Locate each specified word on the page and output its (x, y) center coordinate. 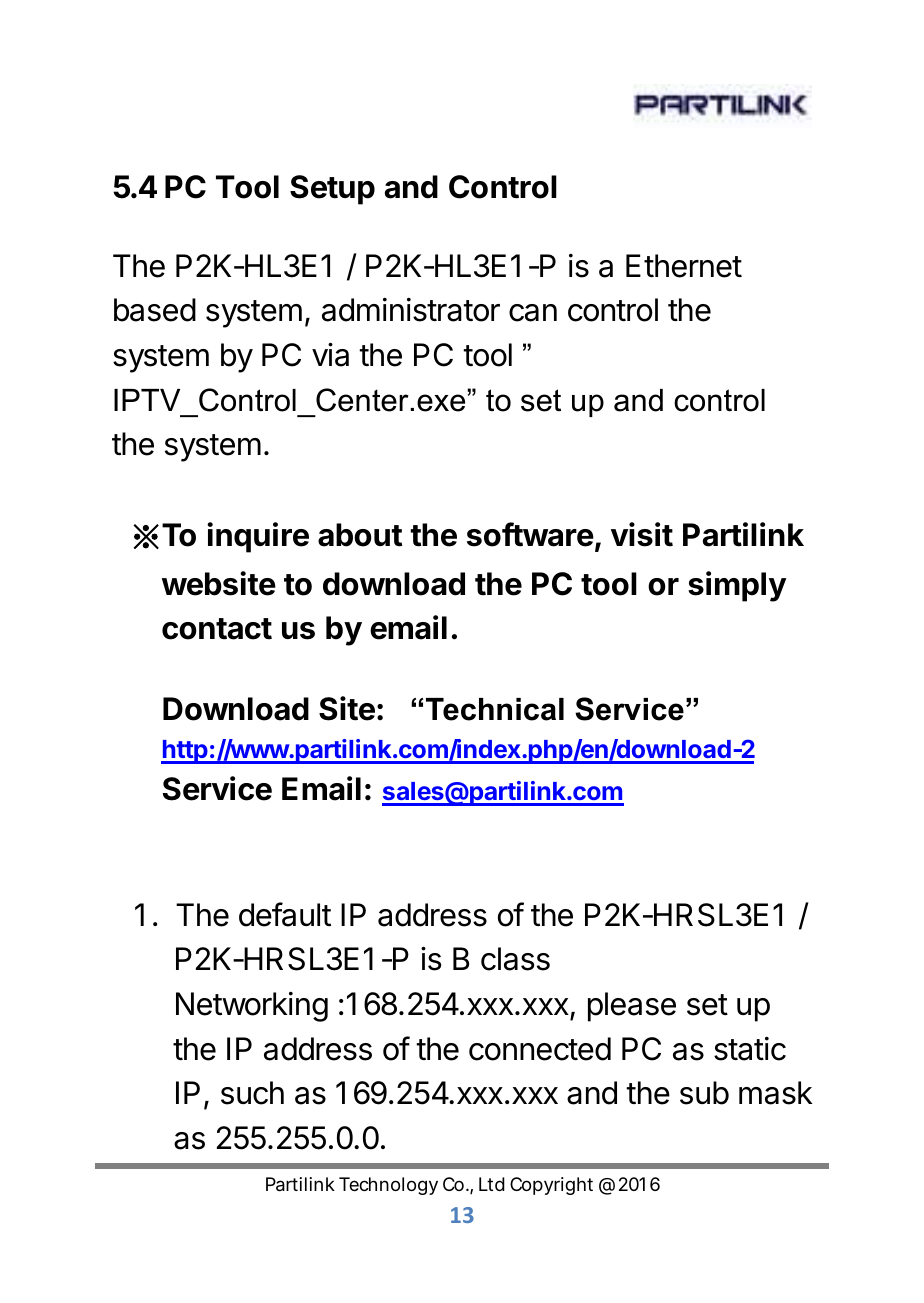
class (515, 959)
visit (642, 534)
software (530, 534)
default (285, 914)
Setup (332, 190)
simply (737, 586)
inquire (258, 537)
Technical (495, 709)
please (632, 1007)
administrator (411, 310)
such (252, 1093)
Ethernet (684, 266)
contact (217, 629)
